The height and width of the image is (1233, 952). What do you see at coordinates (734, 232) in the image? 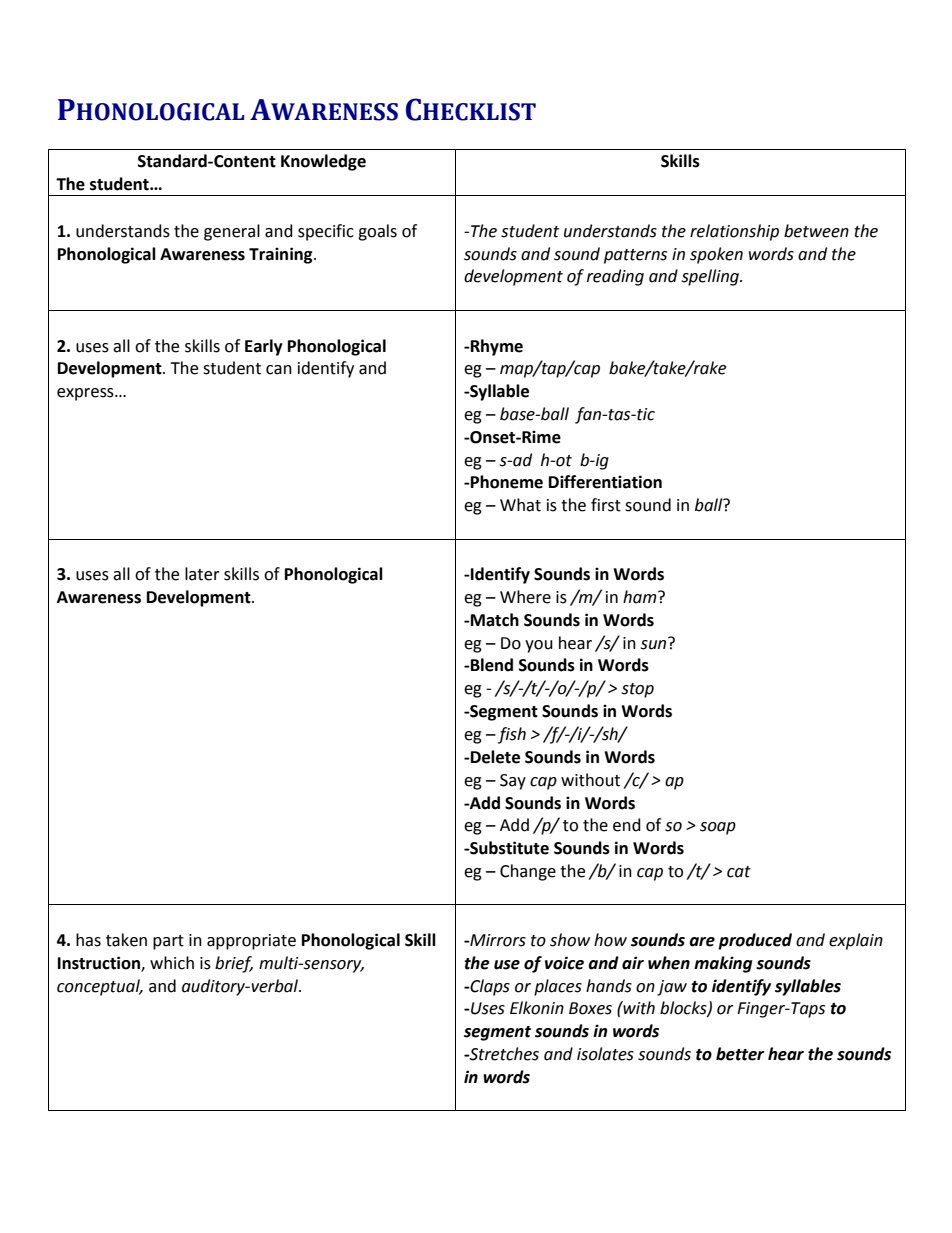
I see `relationship` at bounding box center [734, 232].
